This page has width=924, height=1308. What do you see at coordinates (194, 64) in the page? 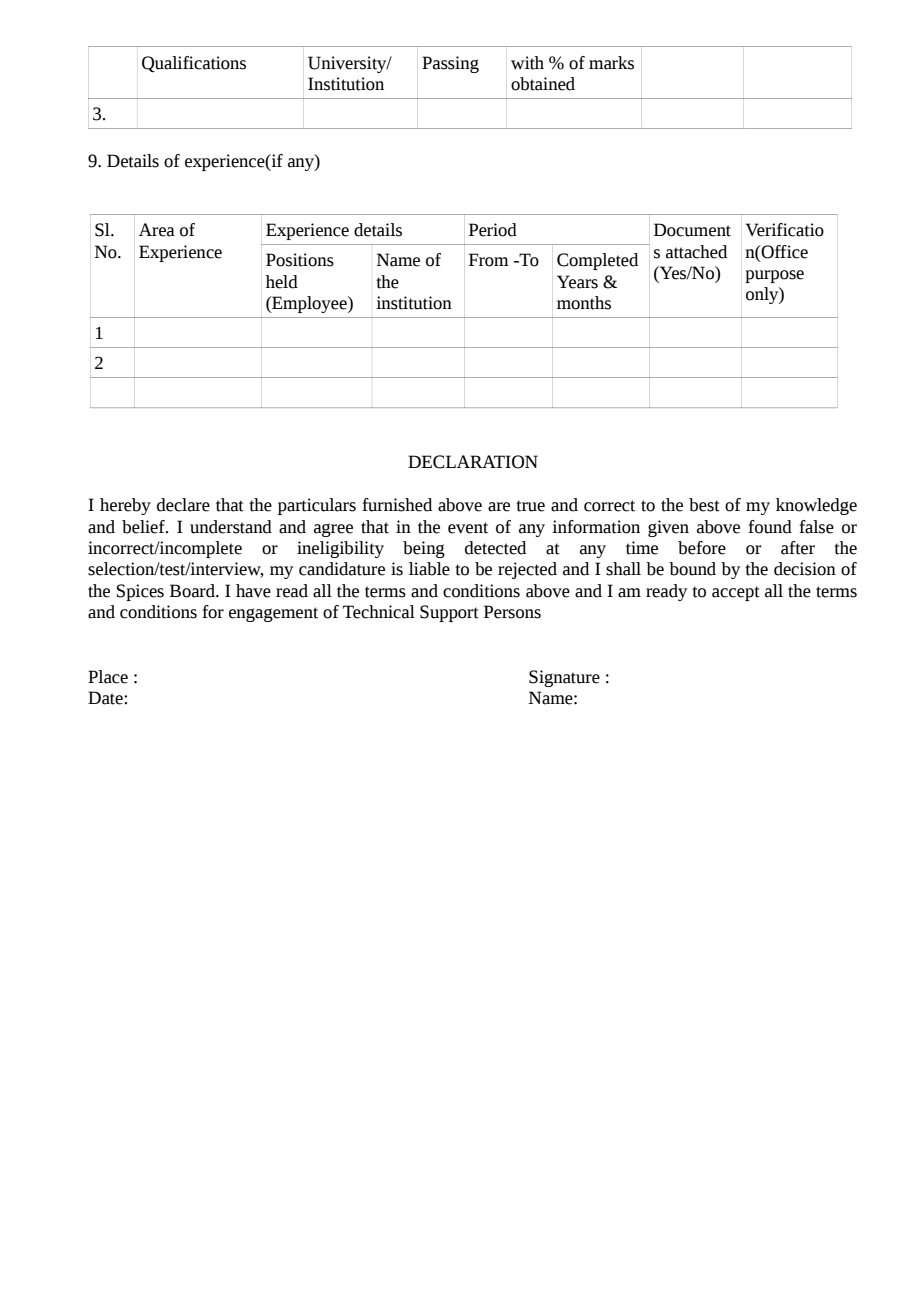
I see `Qualifications` at bounding box center [194, 64].
